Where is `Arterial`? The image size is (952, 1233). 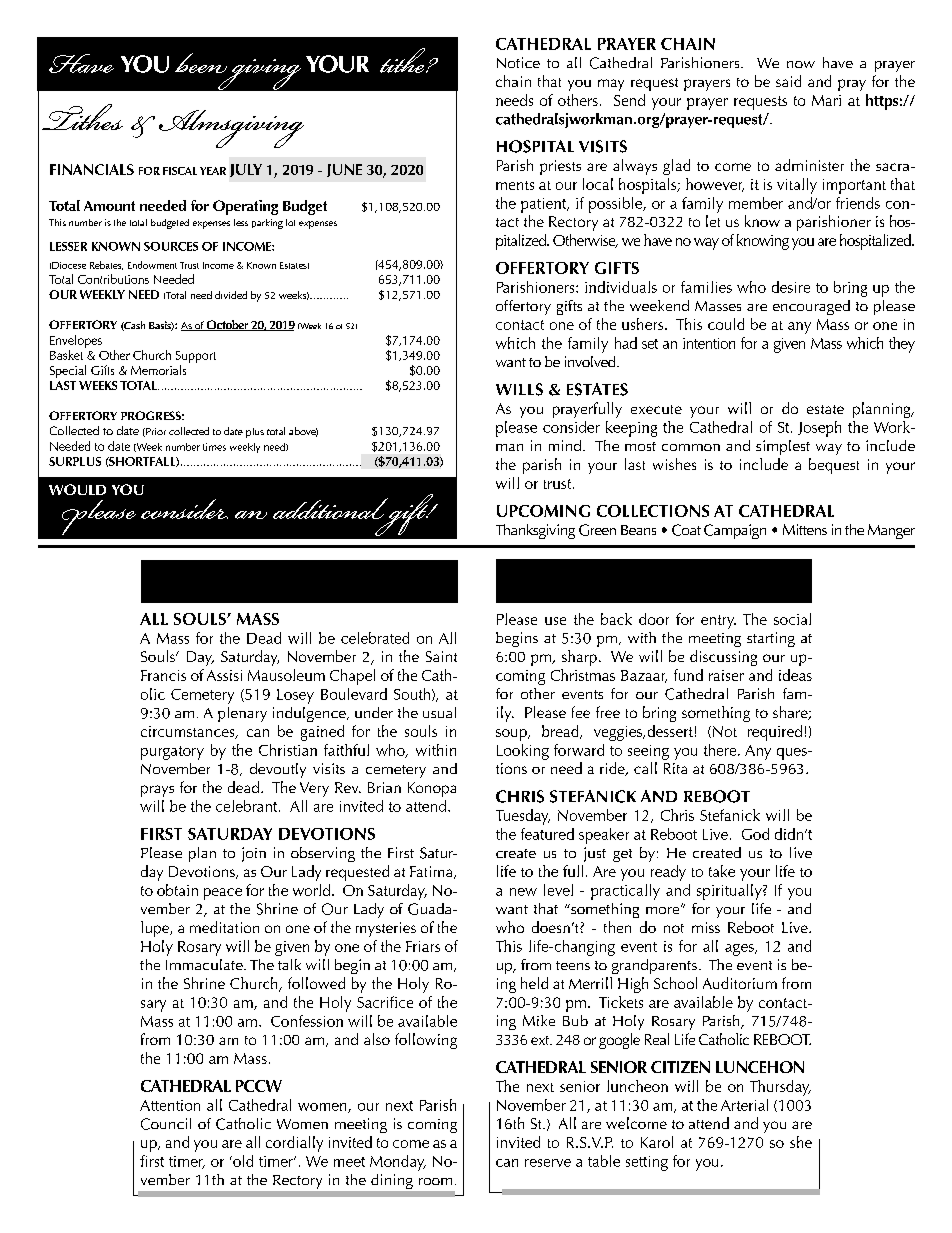
Arterial is located at coordinates (744, 1105).
